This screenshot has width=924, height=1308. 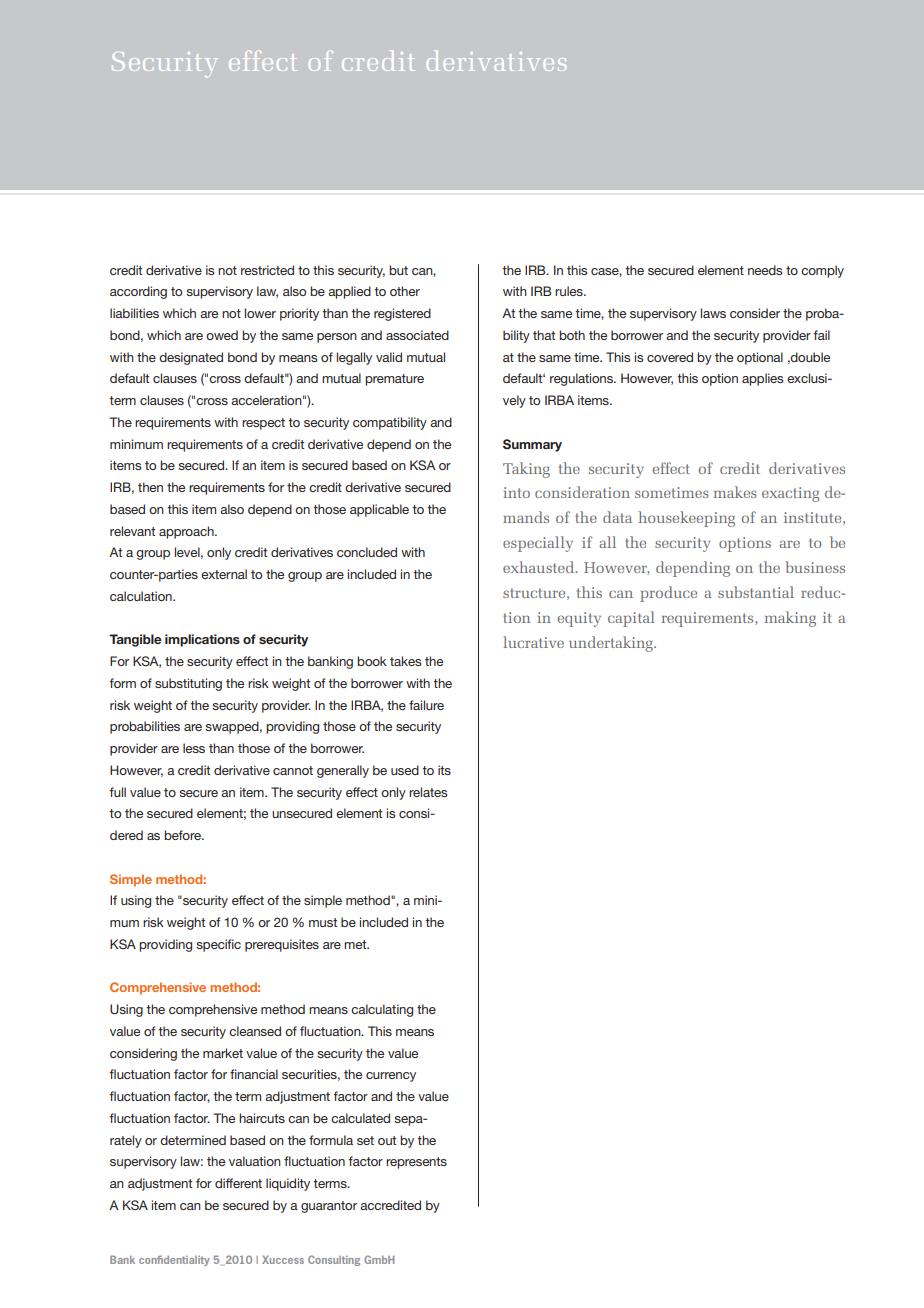 What do you see at coordinates (444, 770) in the screenshot?
I see `its` at bounding box center [444, 770].
